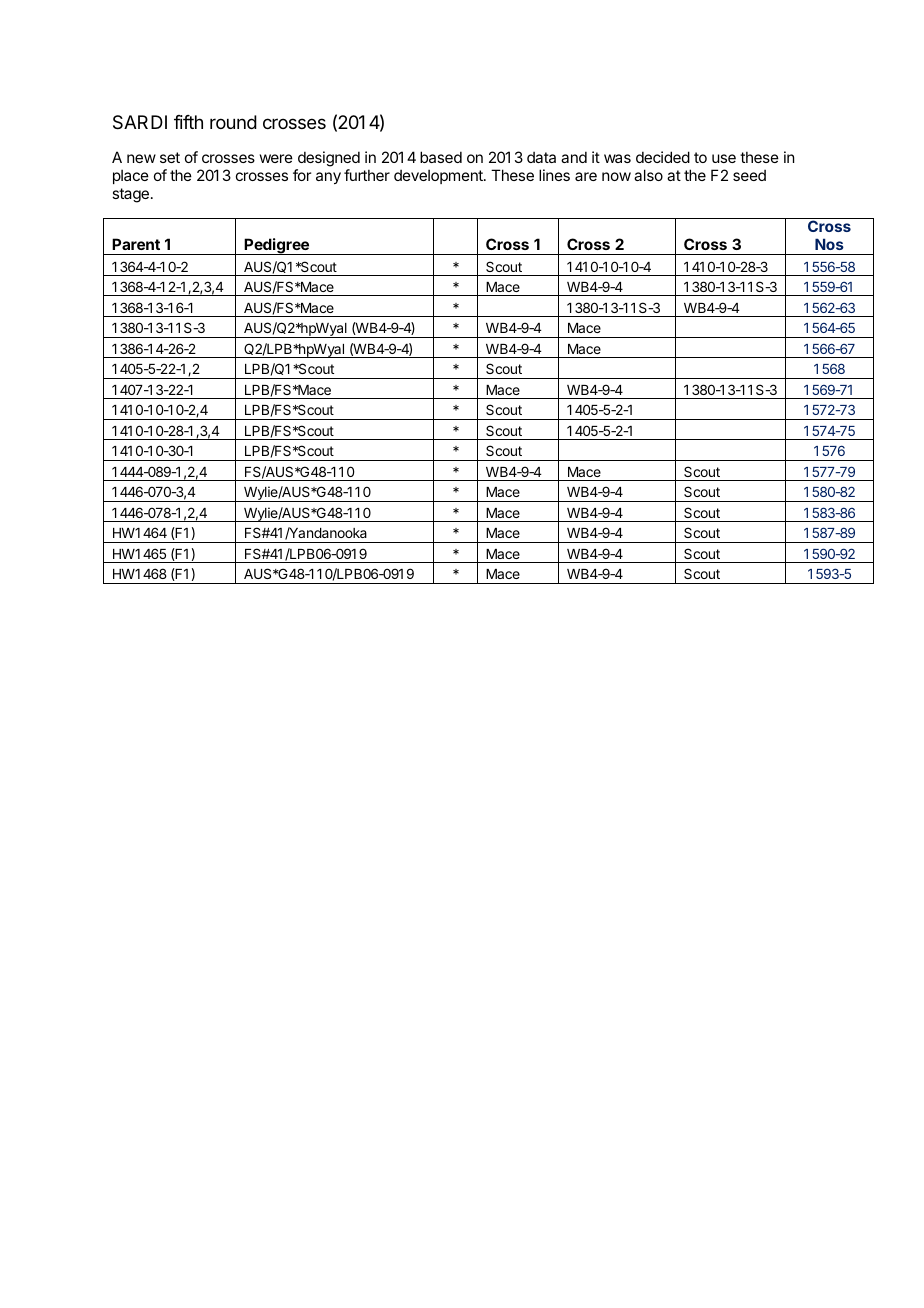  Describe the element at coordinates (136, 244) in the image. I see `Parent` at that location.
